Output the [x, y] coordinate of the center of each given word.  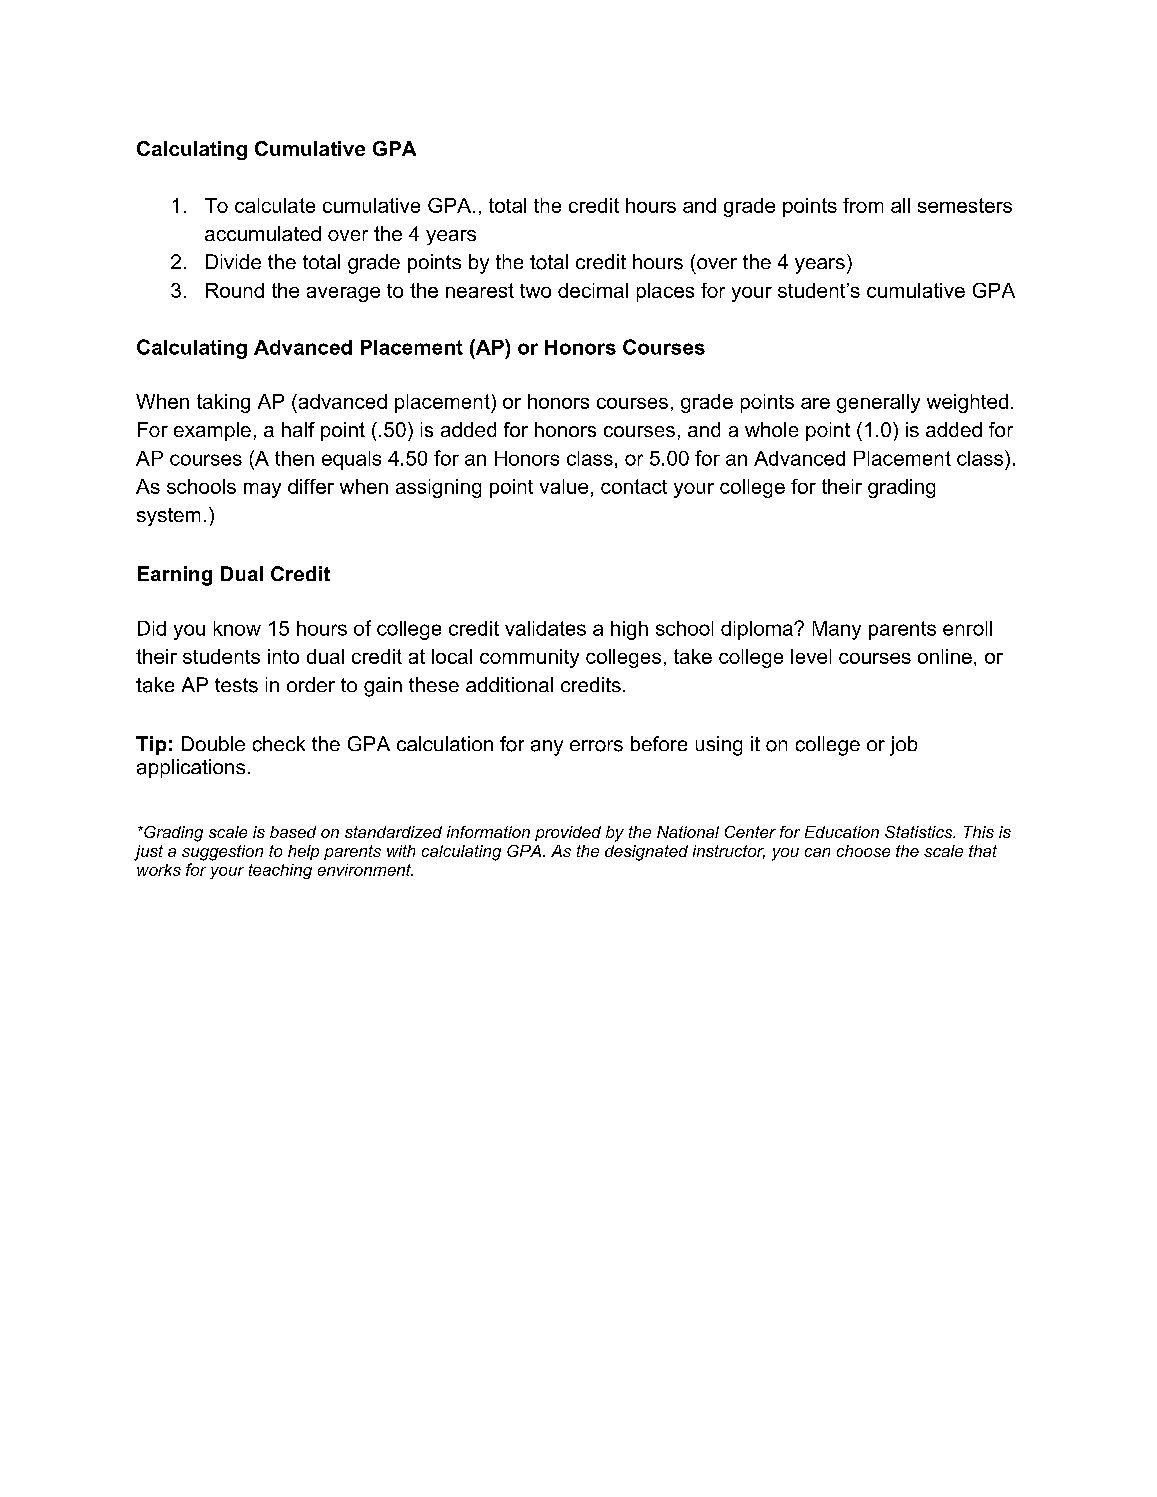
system [168, 517]
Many [837, 630]
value [564, 486]
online [945, 656]
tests [236, 685]
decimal [593, 290]
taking [223, 403]
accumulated [263, 233]
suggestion [222, 853]
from [863, 205]
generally [878, 403]
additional [509, 684]
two [535, 291]
